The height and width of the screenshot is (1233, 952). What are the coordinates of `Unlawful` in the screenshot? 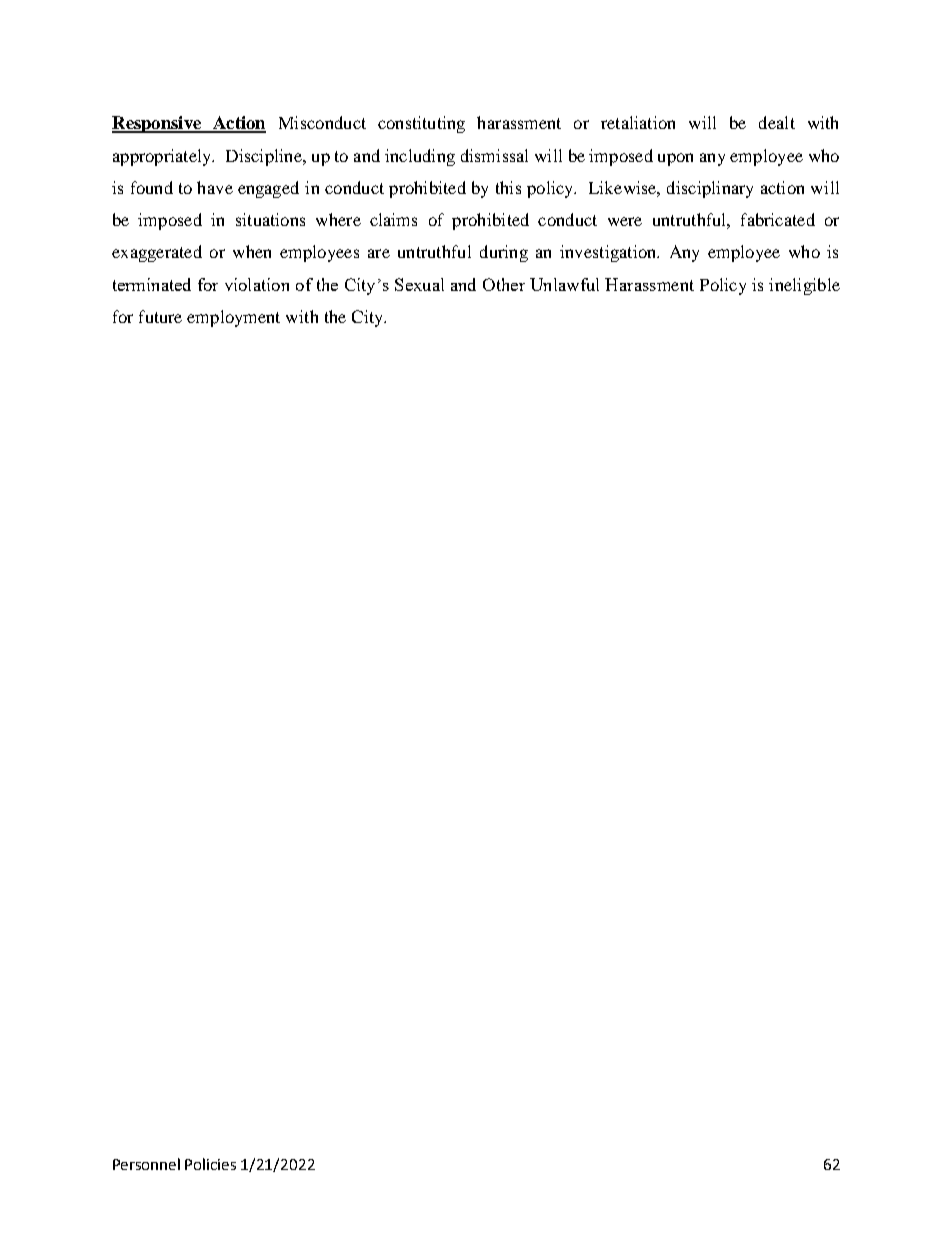 It's located at (564, 284).
